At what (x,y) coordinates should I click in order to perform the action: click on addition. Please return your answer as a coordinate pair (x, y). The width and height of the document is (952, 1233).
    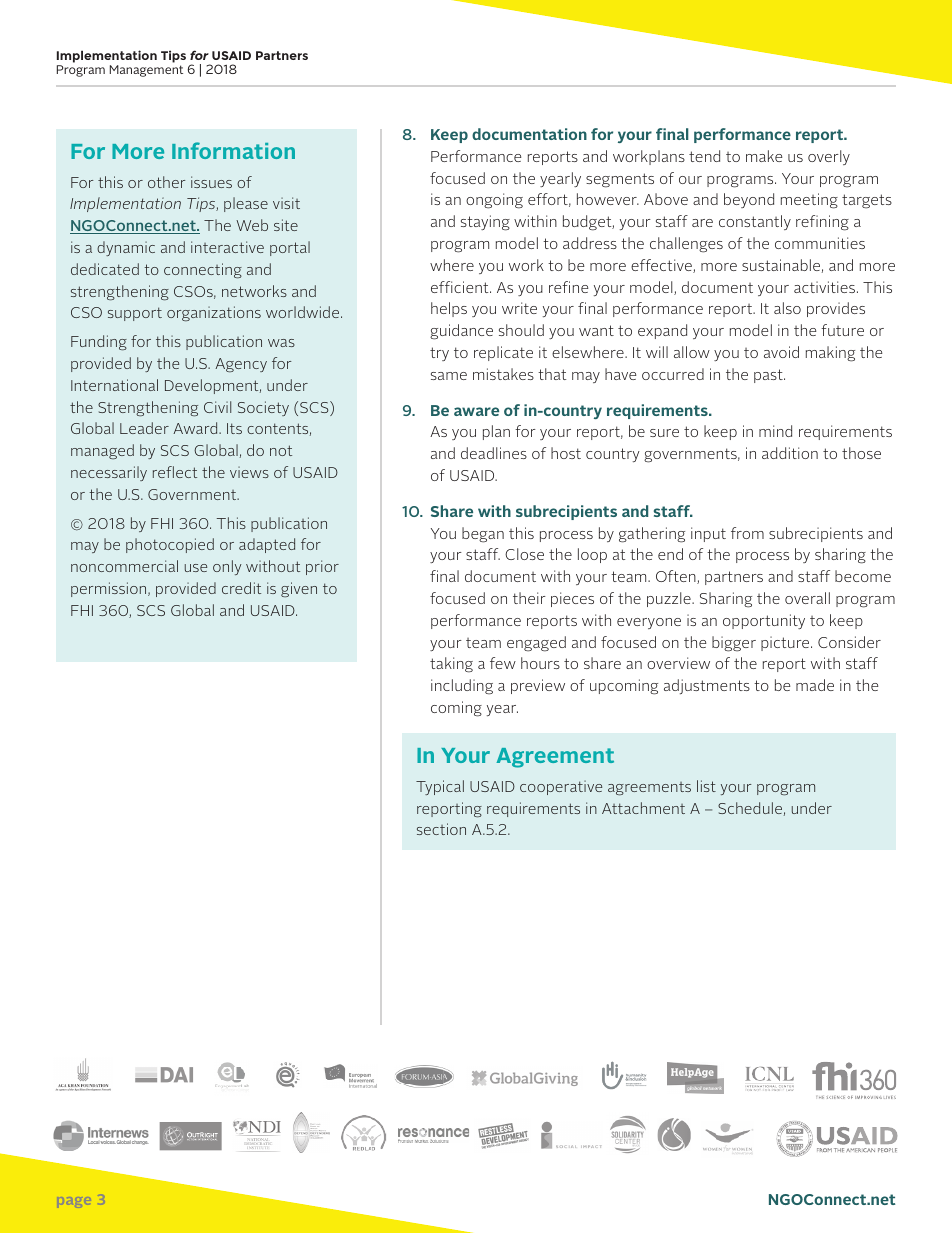
    Looking at the image, I should click on (790, 453).
